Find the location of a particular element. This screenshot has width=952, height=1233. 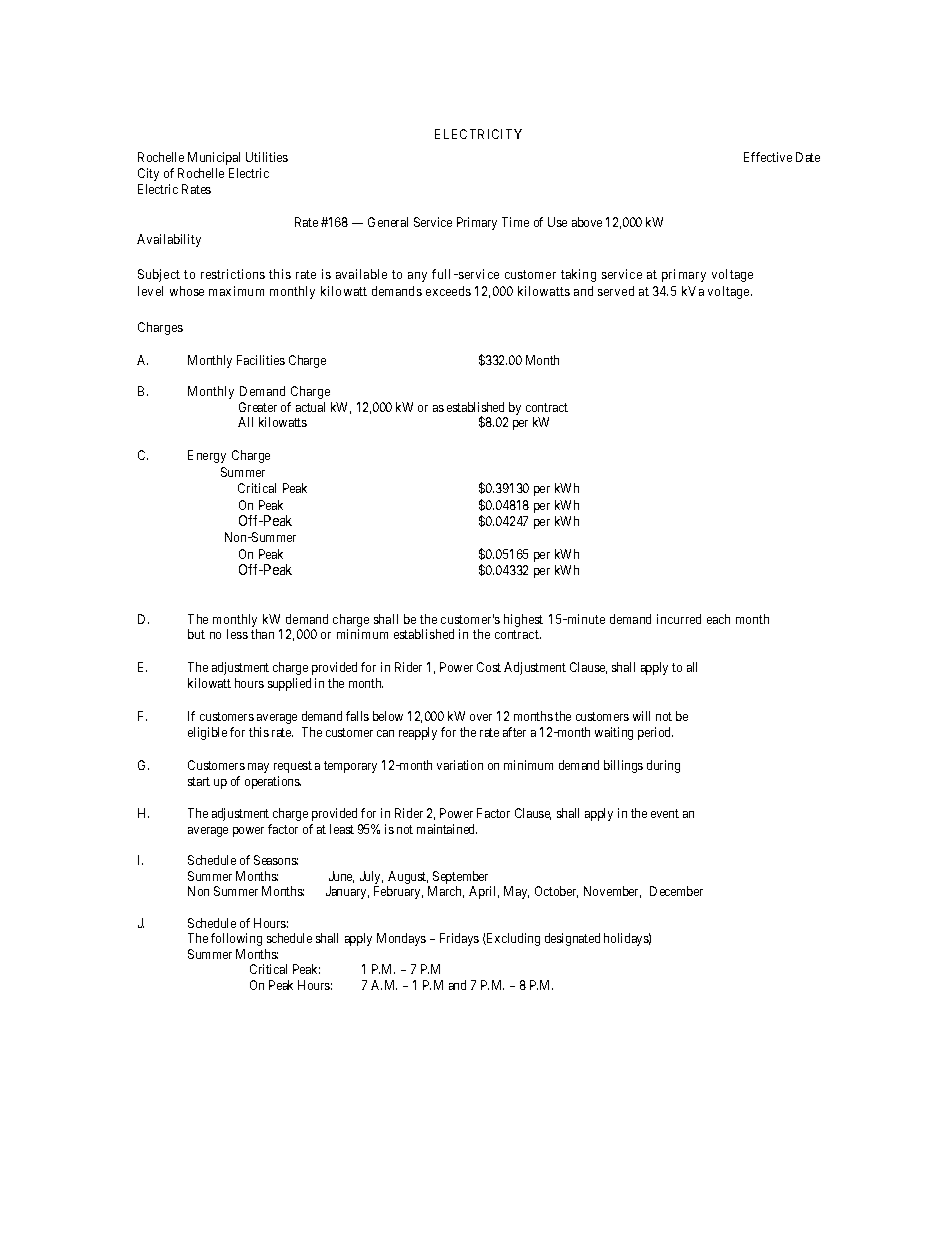

Effective is located at coordinates (768, 157).
